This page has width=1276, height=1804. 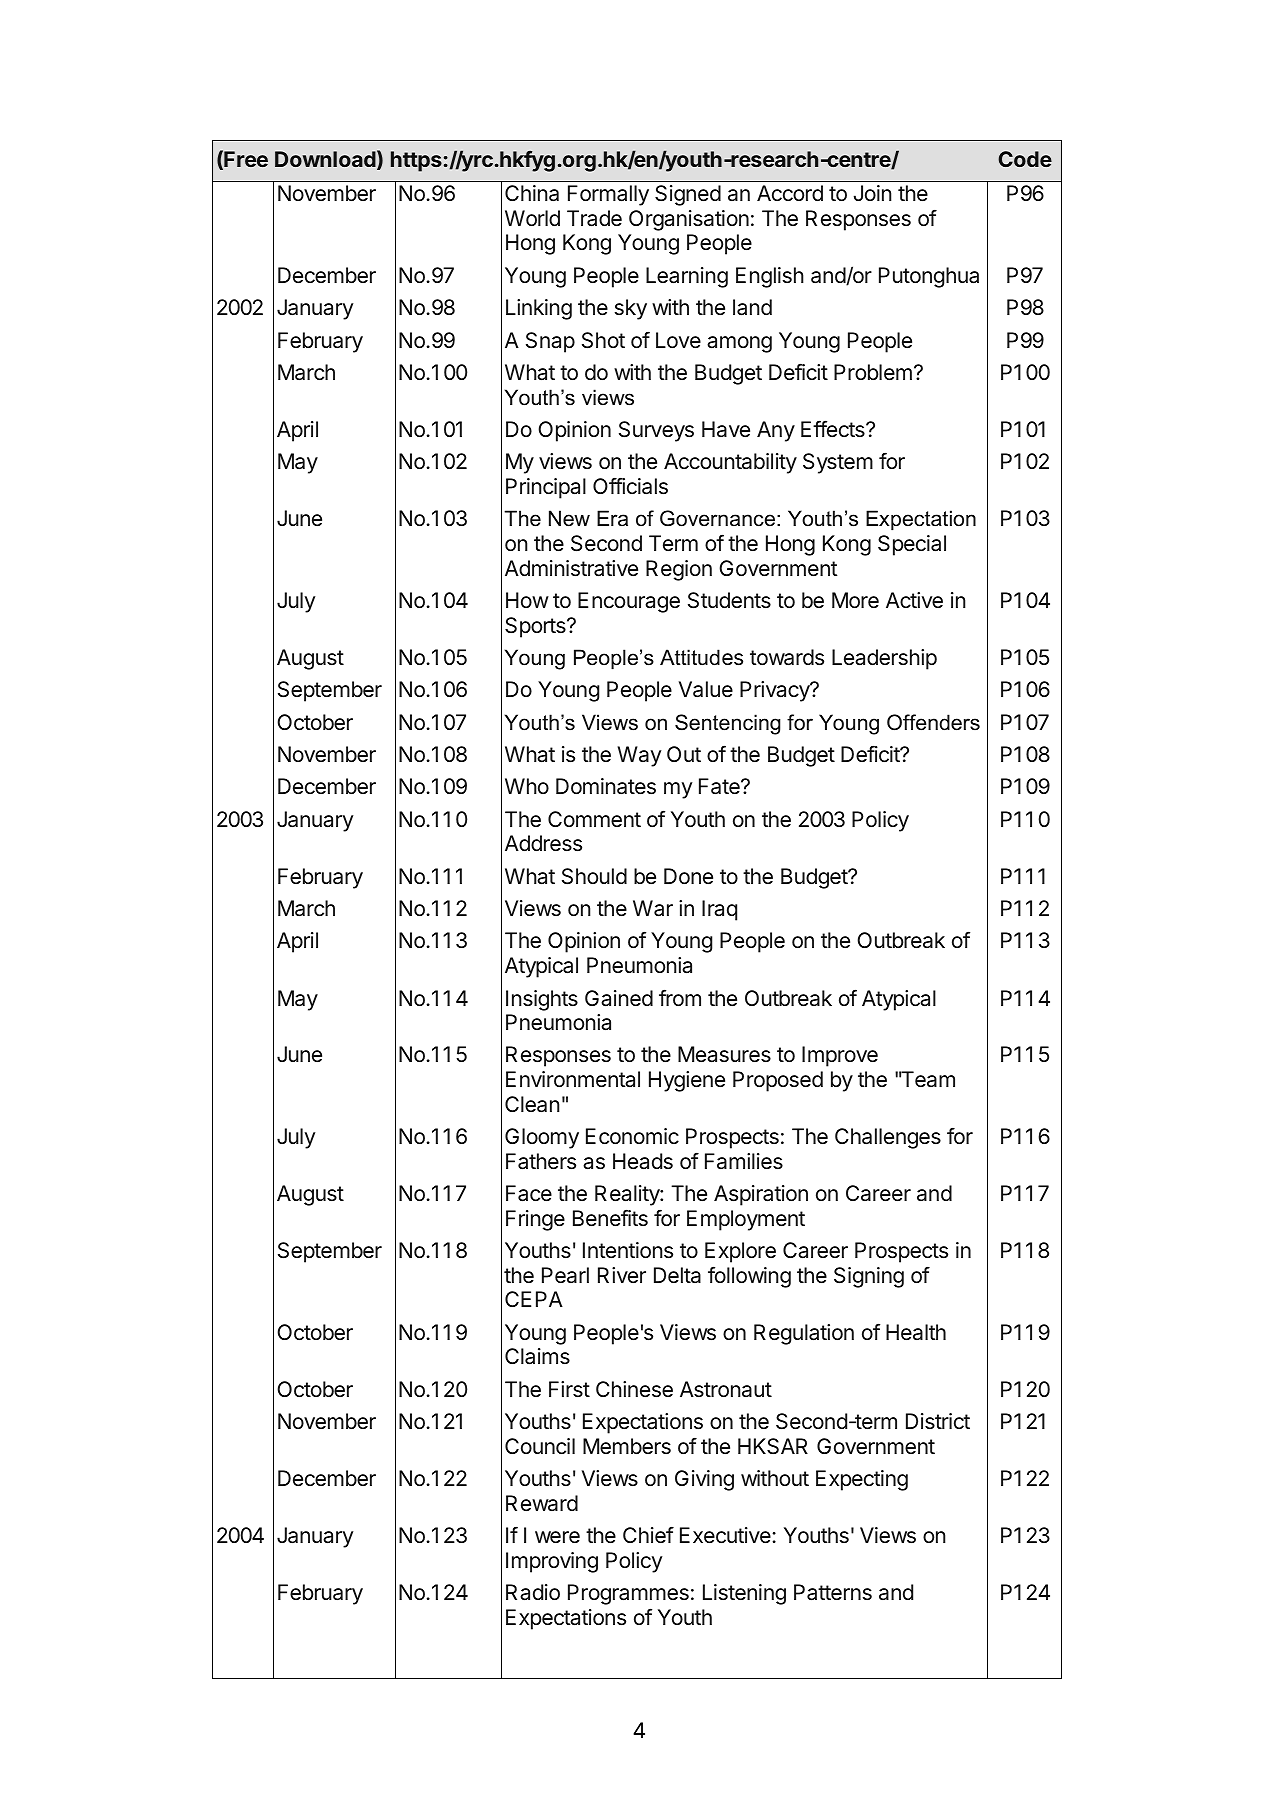 I want to click on Proposed, so click(x=778, y=1081).
